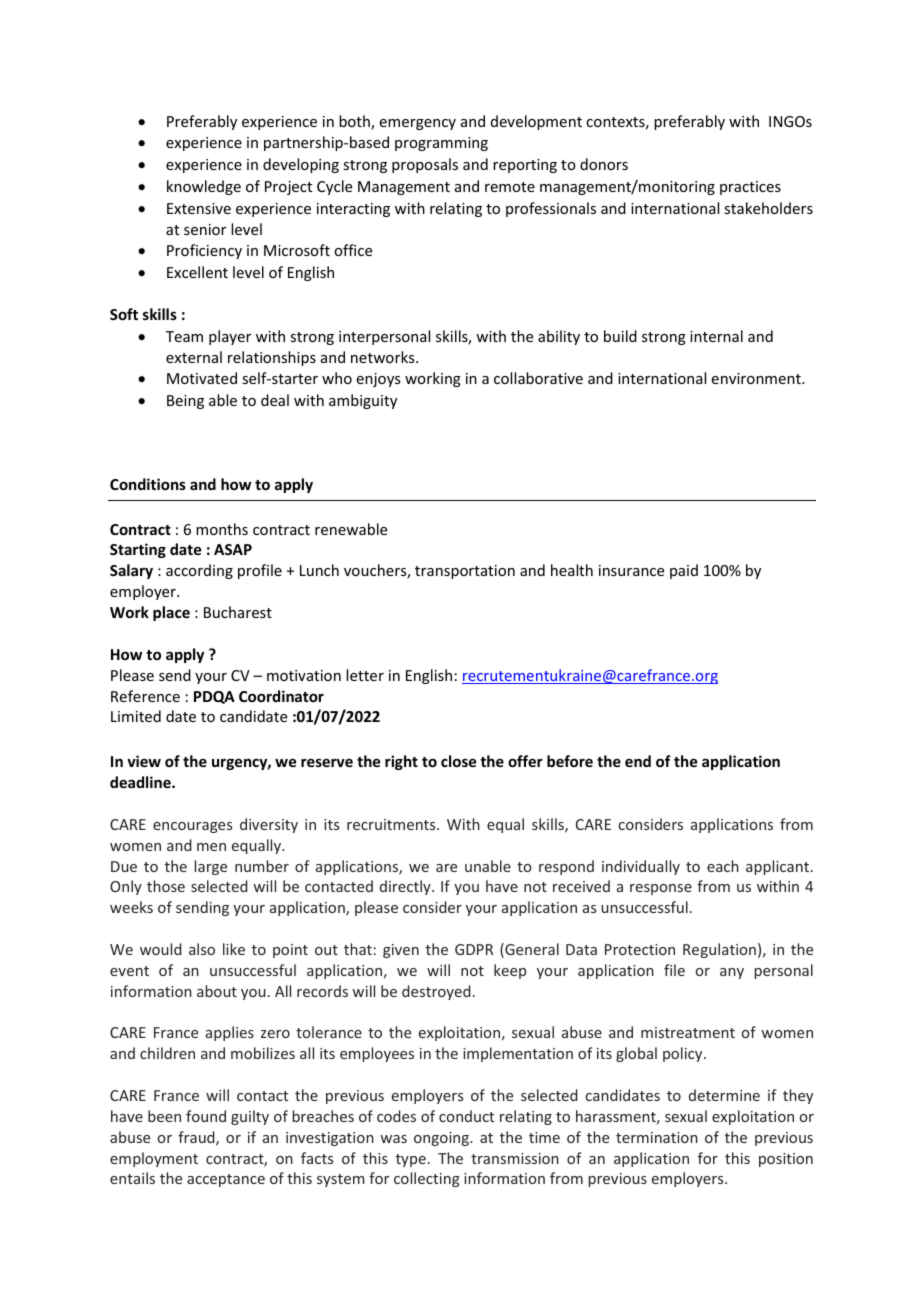 The height and width of the page is (1308, 924). I want to click on paid, so click(684, 571).
